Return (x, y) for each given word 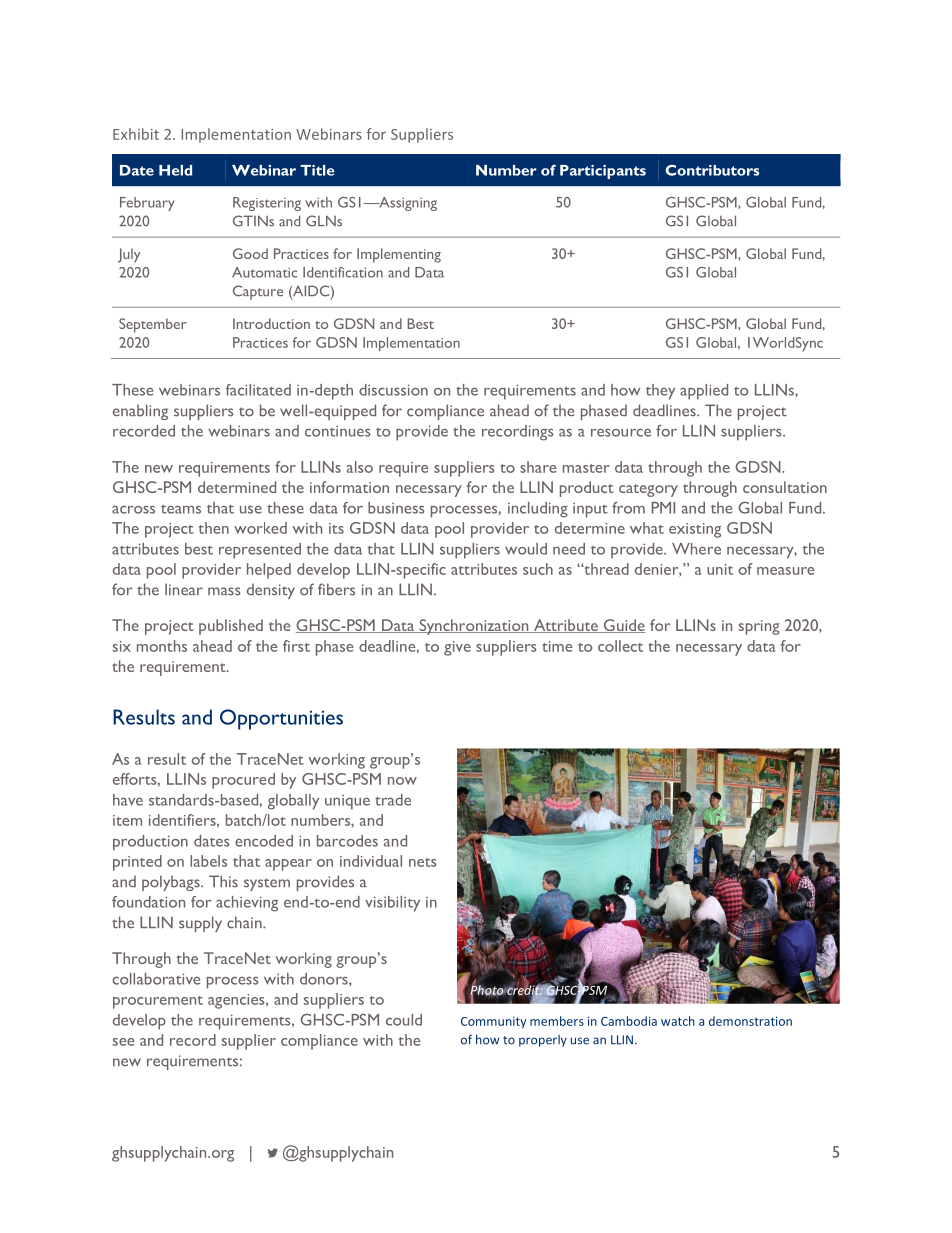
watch (678, 1021)
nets (423, 862)
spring (759, 627)
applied (704, 392)
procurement (158, 1002)
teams (181, 509)
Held (175, 170)
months (162, 646)
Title (317, 170)
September (153, 325)
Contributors (712, 170)
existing (695, 530)
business (396, 508)
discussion (393, 390)
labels (208, 861)
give (457, 648)
